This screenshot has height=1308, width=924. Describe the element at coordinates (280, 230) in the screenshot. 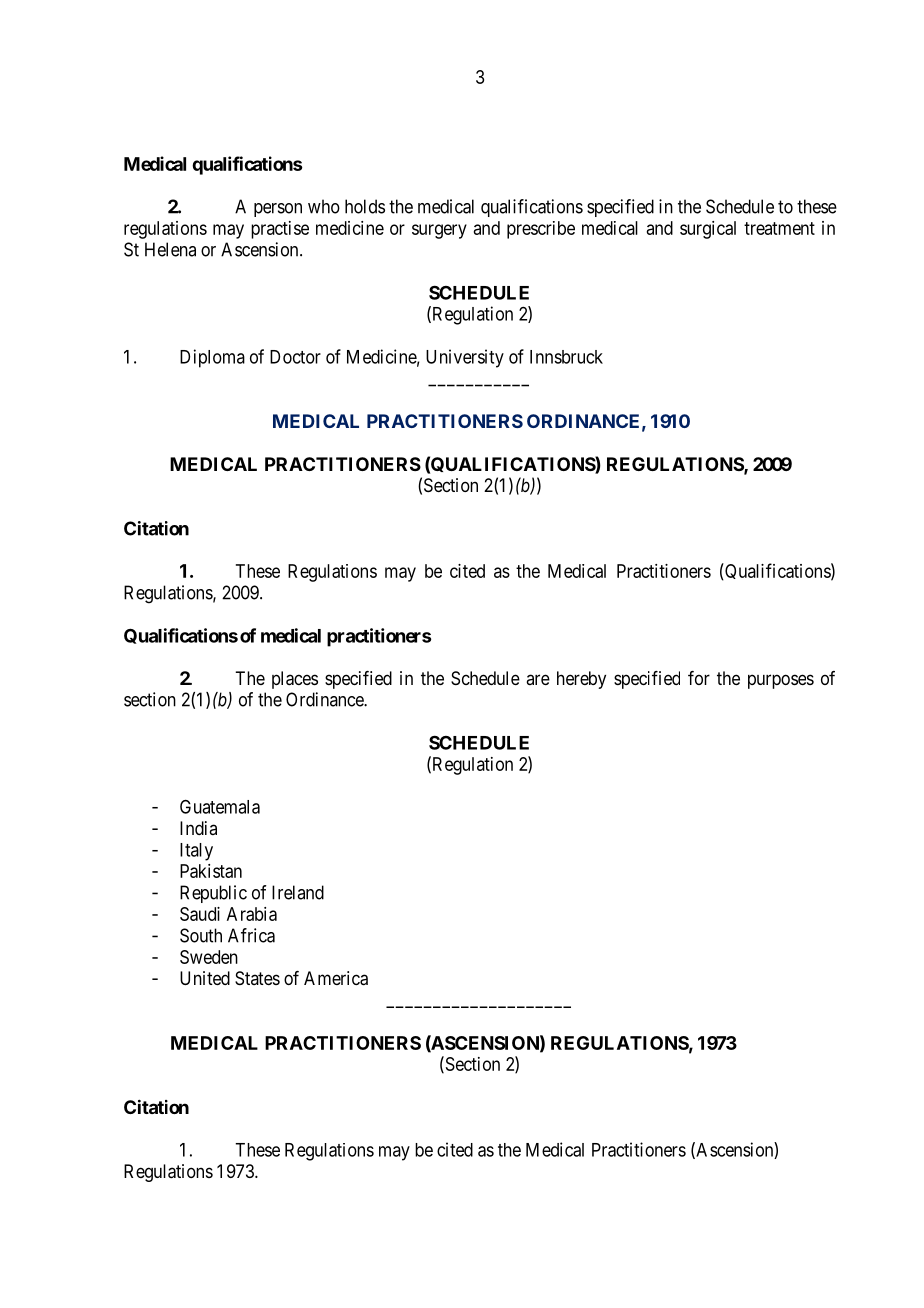

I see `practise` at that location.
